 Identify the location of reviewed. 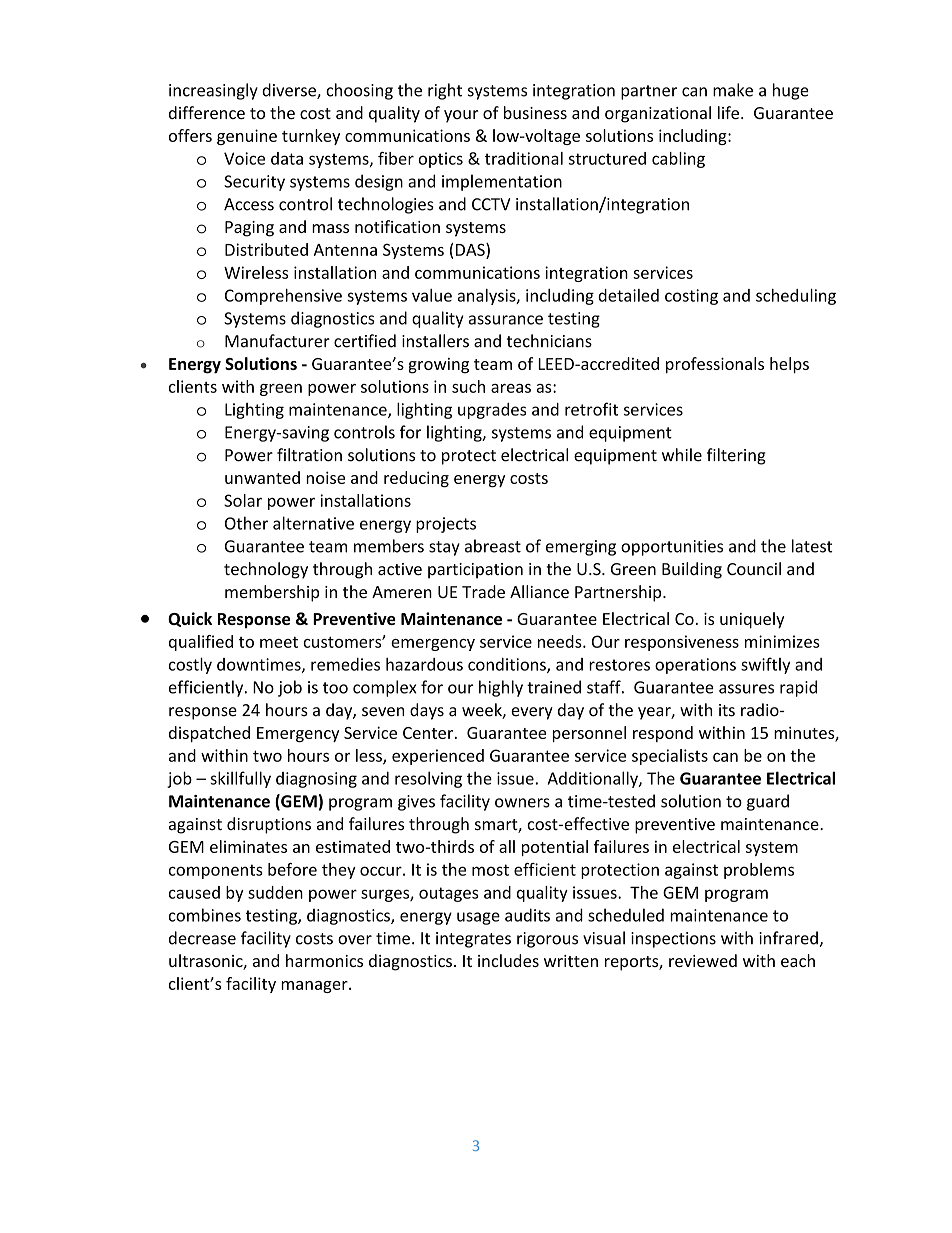
(703, 960).
